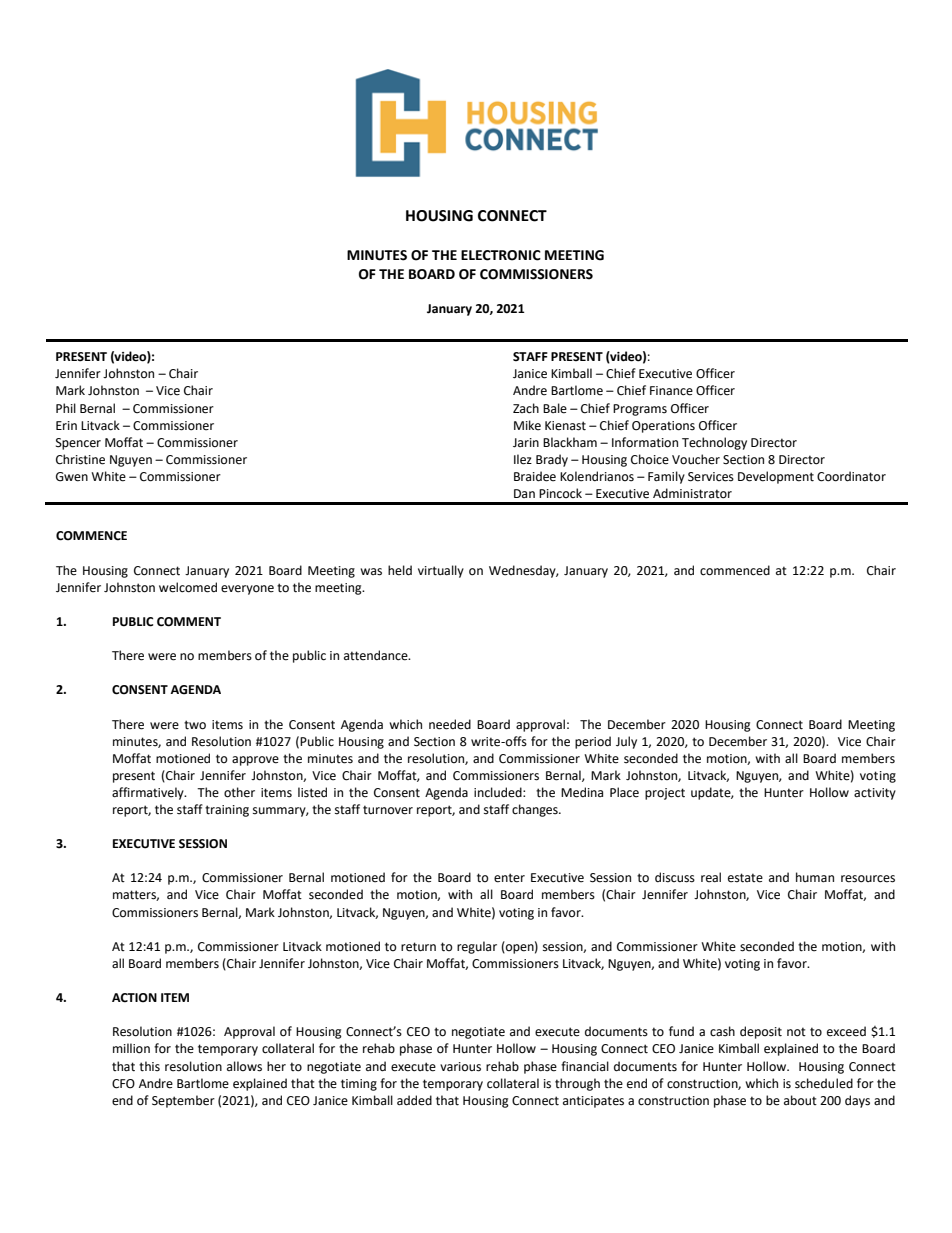 This screenshot has height=1233, width=952. I want to click on estate, so click(745, 878).
